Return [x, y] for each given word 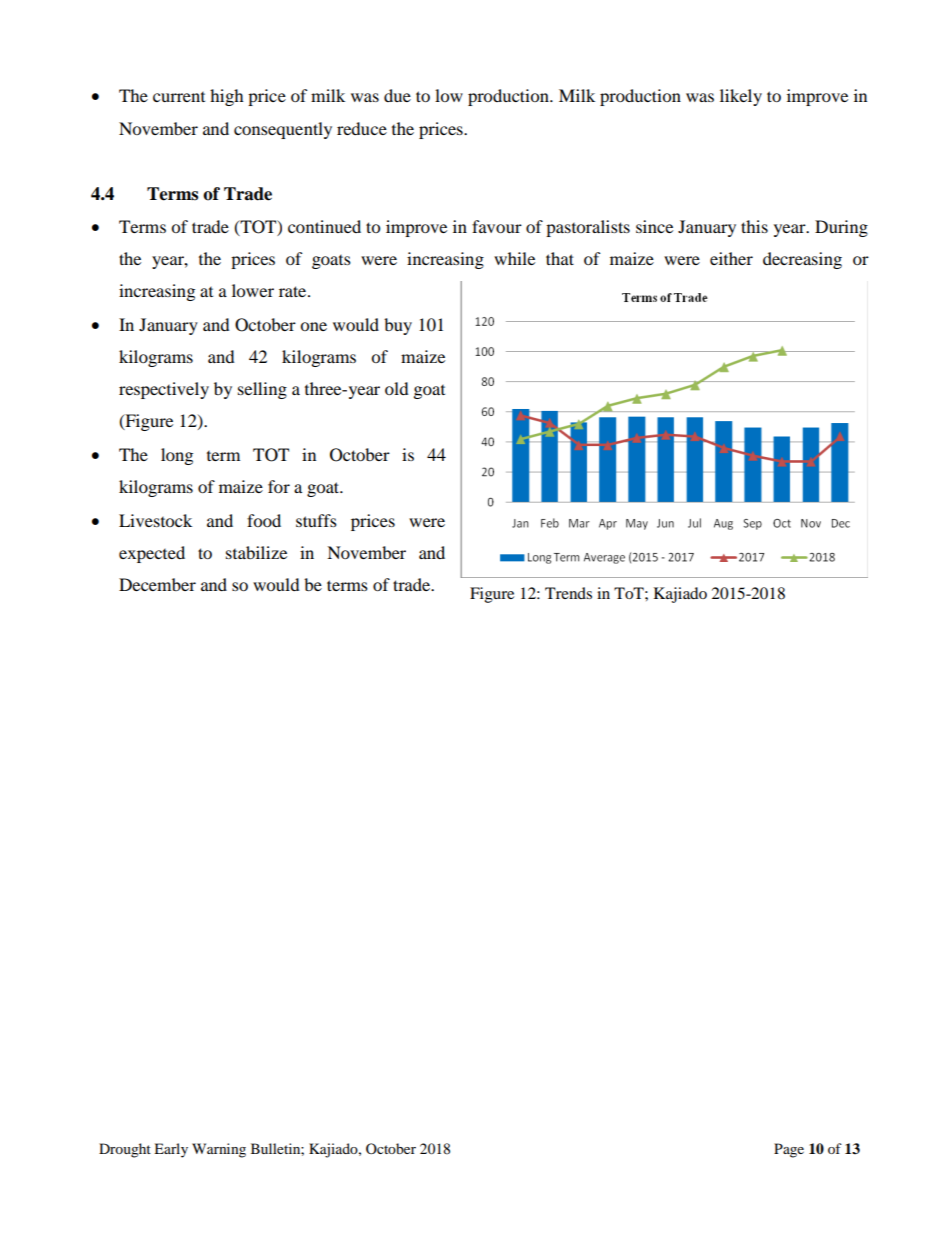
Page [789, 1150]
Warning [219, 1150]
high [227, 97]
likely [741, 97]
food [264, 520]
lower [253, 290]
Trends [568, 593]
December [157, 584]
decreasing [802, 260]
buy [398, 326]
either [731, 258]
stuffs [316, 520]
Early [171, 1150]
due [397, 95]
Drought [125, 1150]
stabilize [256, 552]
